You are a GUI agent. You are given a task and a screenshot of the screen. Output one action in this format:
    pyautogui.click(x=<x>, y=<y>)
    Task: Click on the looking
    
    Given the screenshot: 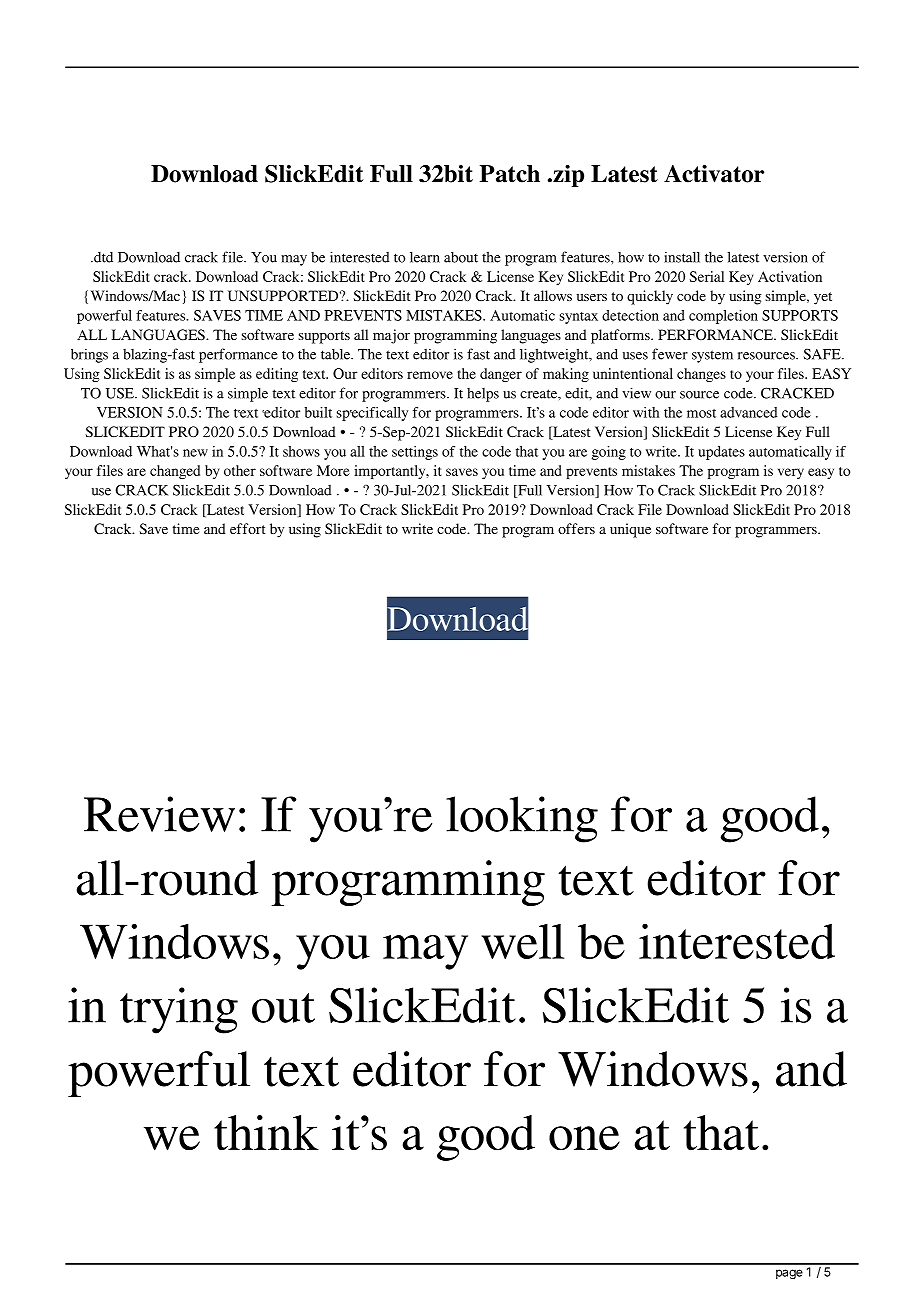 What is the action you would take?
    pyautogui.click(x=522, y=819)
